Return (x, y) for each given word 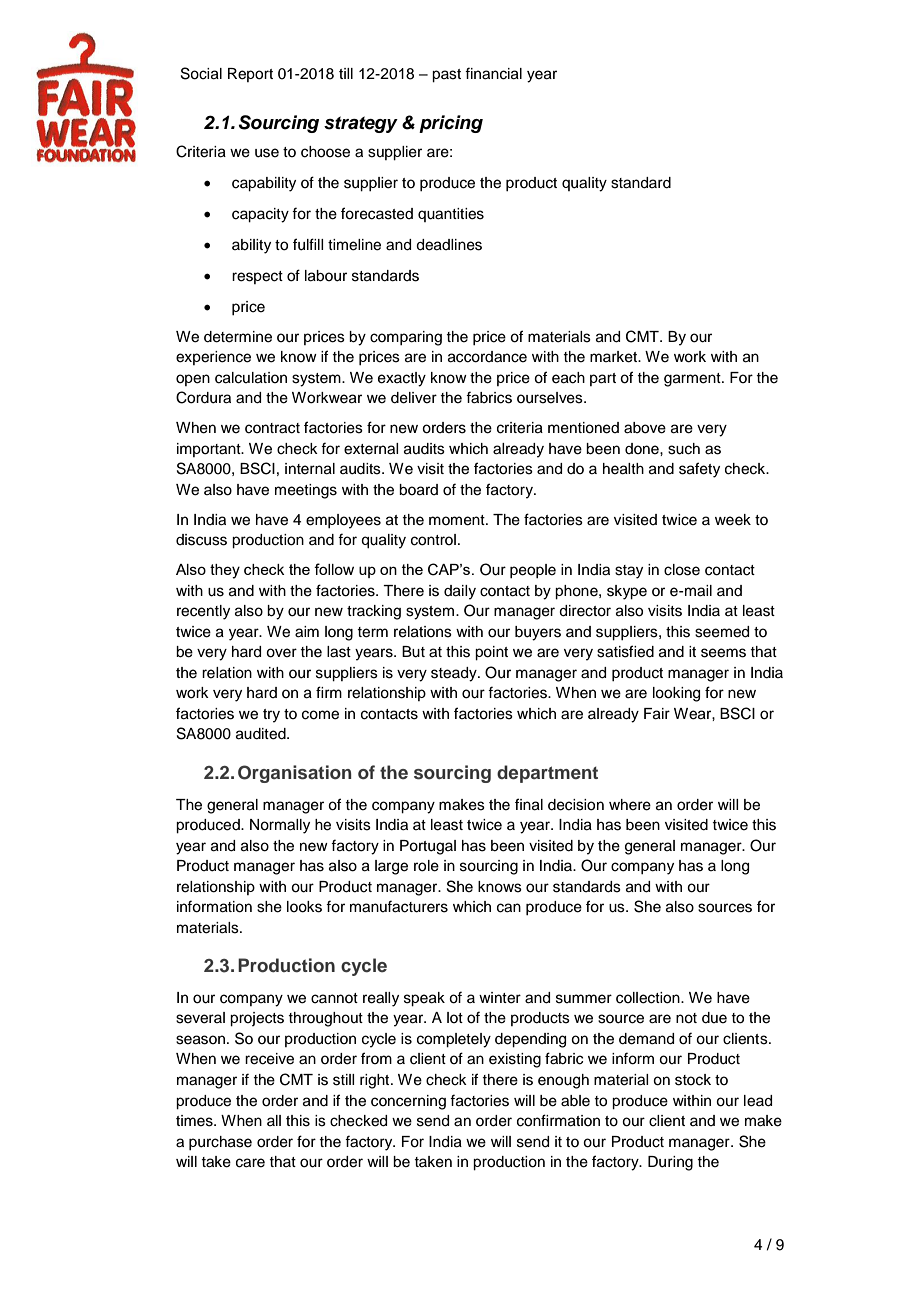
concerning (408, 1102)
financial (493, 73)
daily (460, 592)
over (281, 653)
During (670, 1163)
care (250, 1163)
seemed (722, 632)
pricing (451, 124)
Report (250, 75)
